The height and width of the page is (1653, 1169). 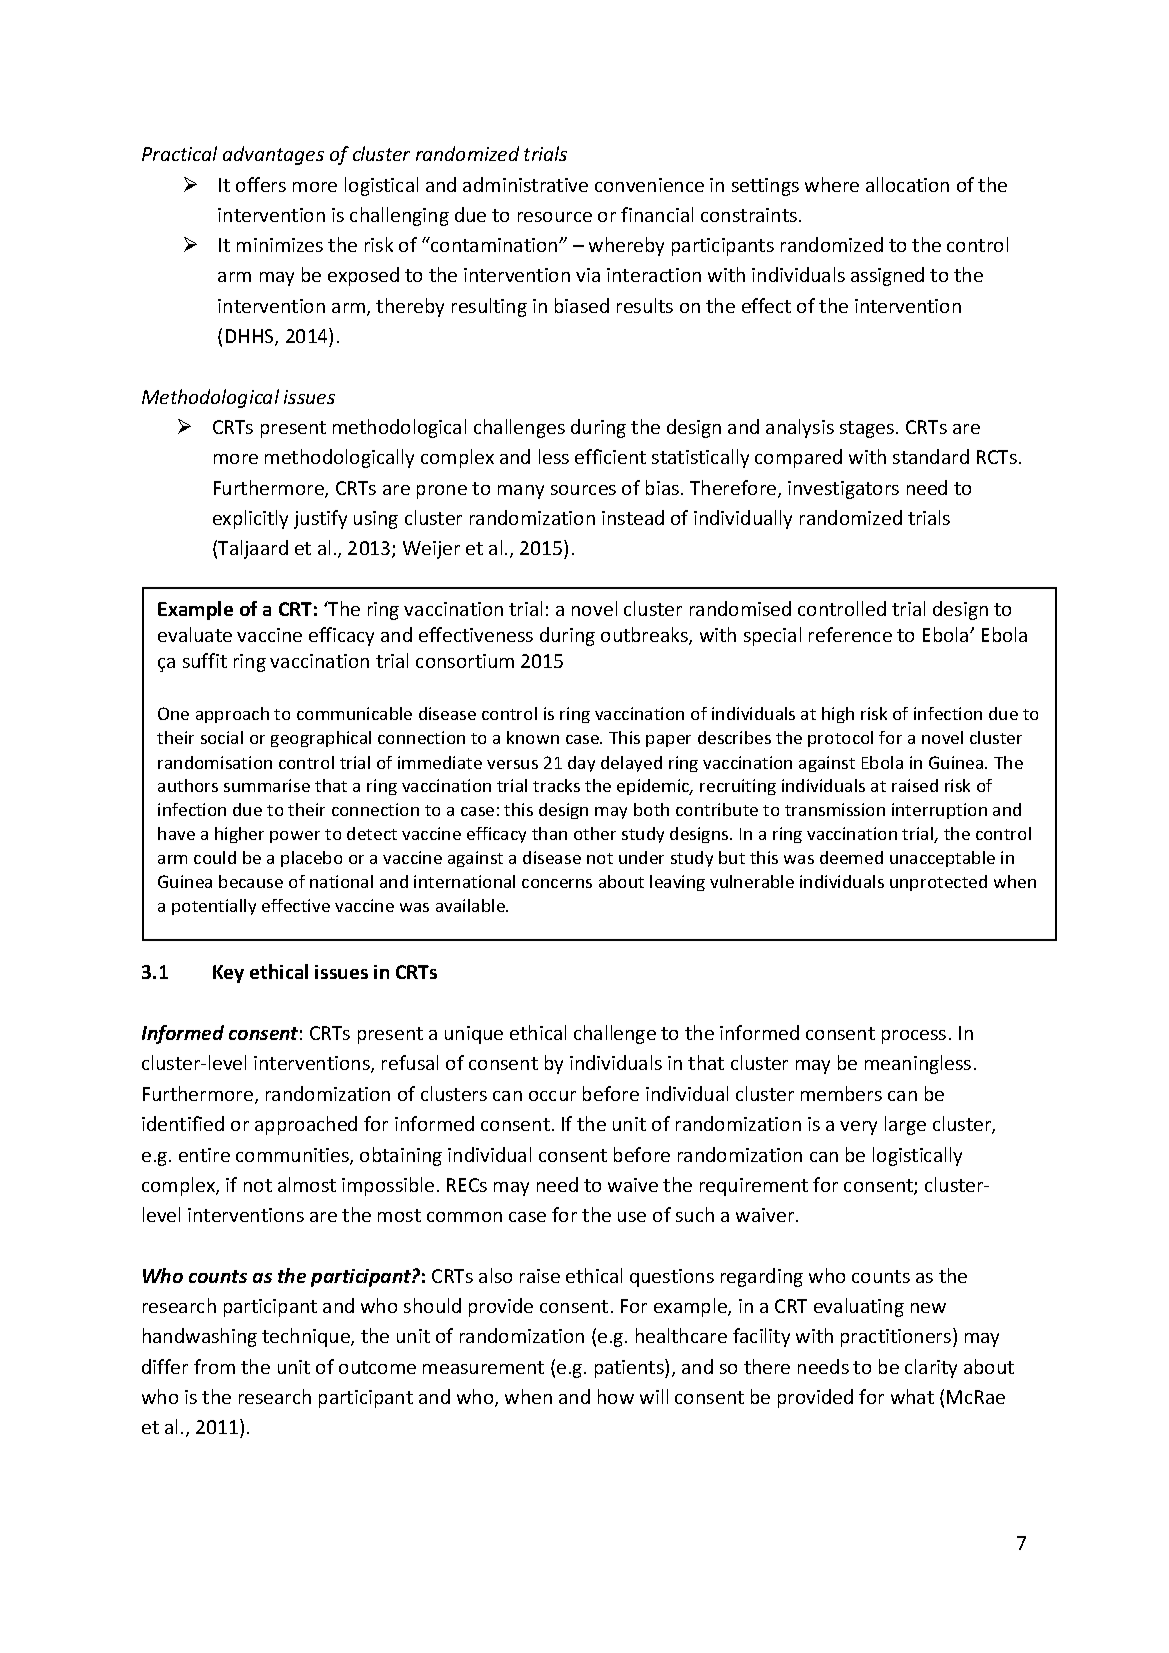 I want to click on concerns, so click(x=557, y=883).
